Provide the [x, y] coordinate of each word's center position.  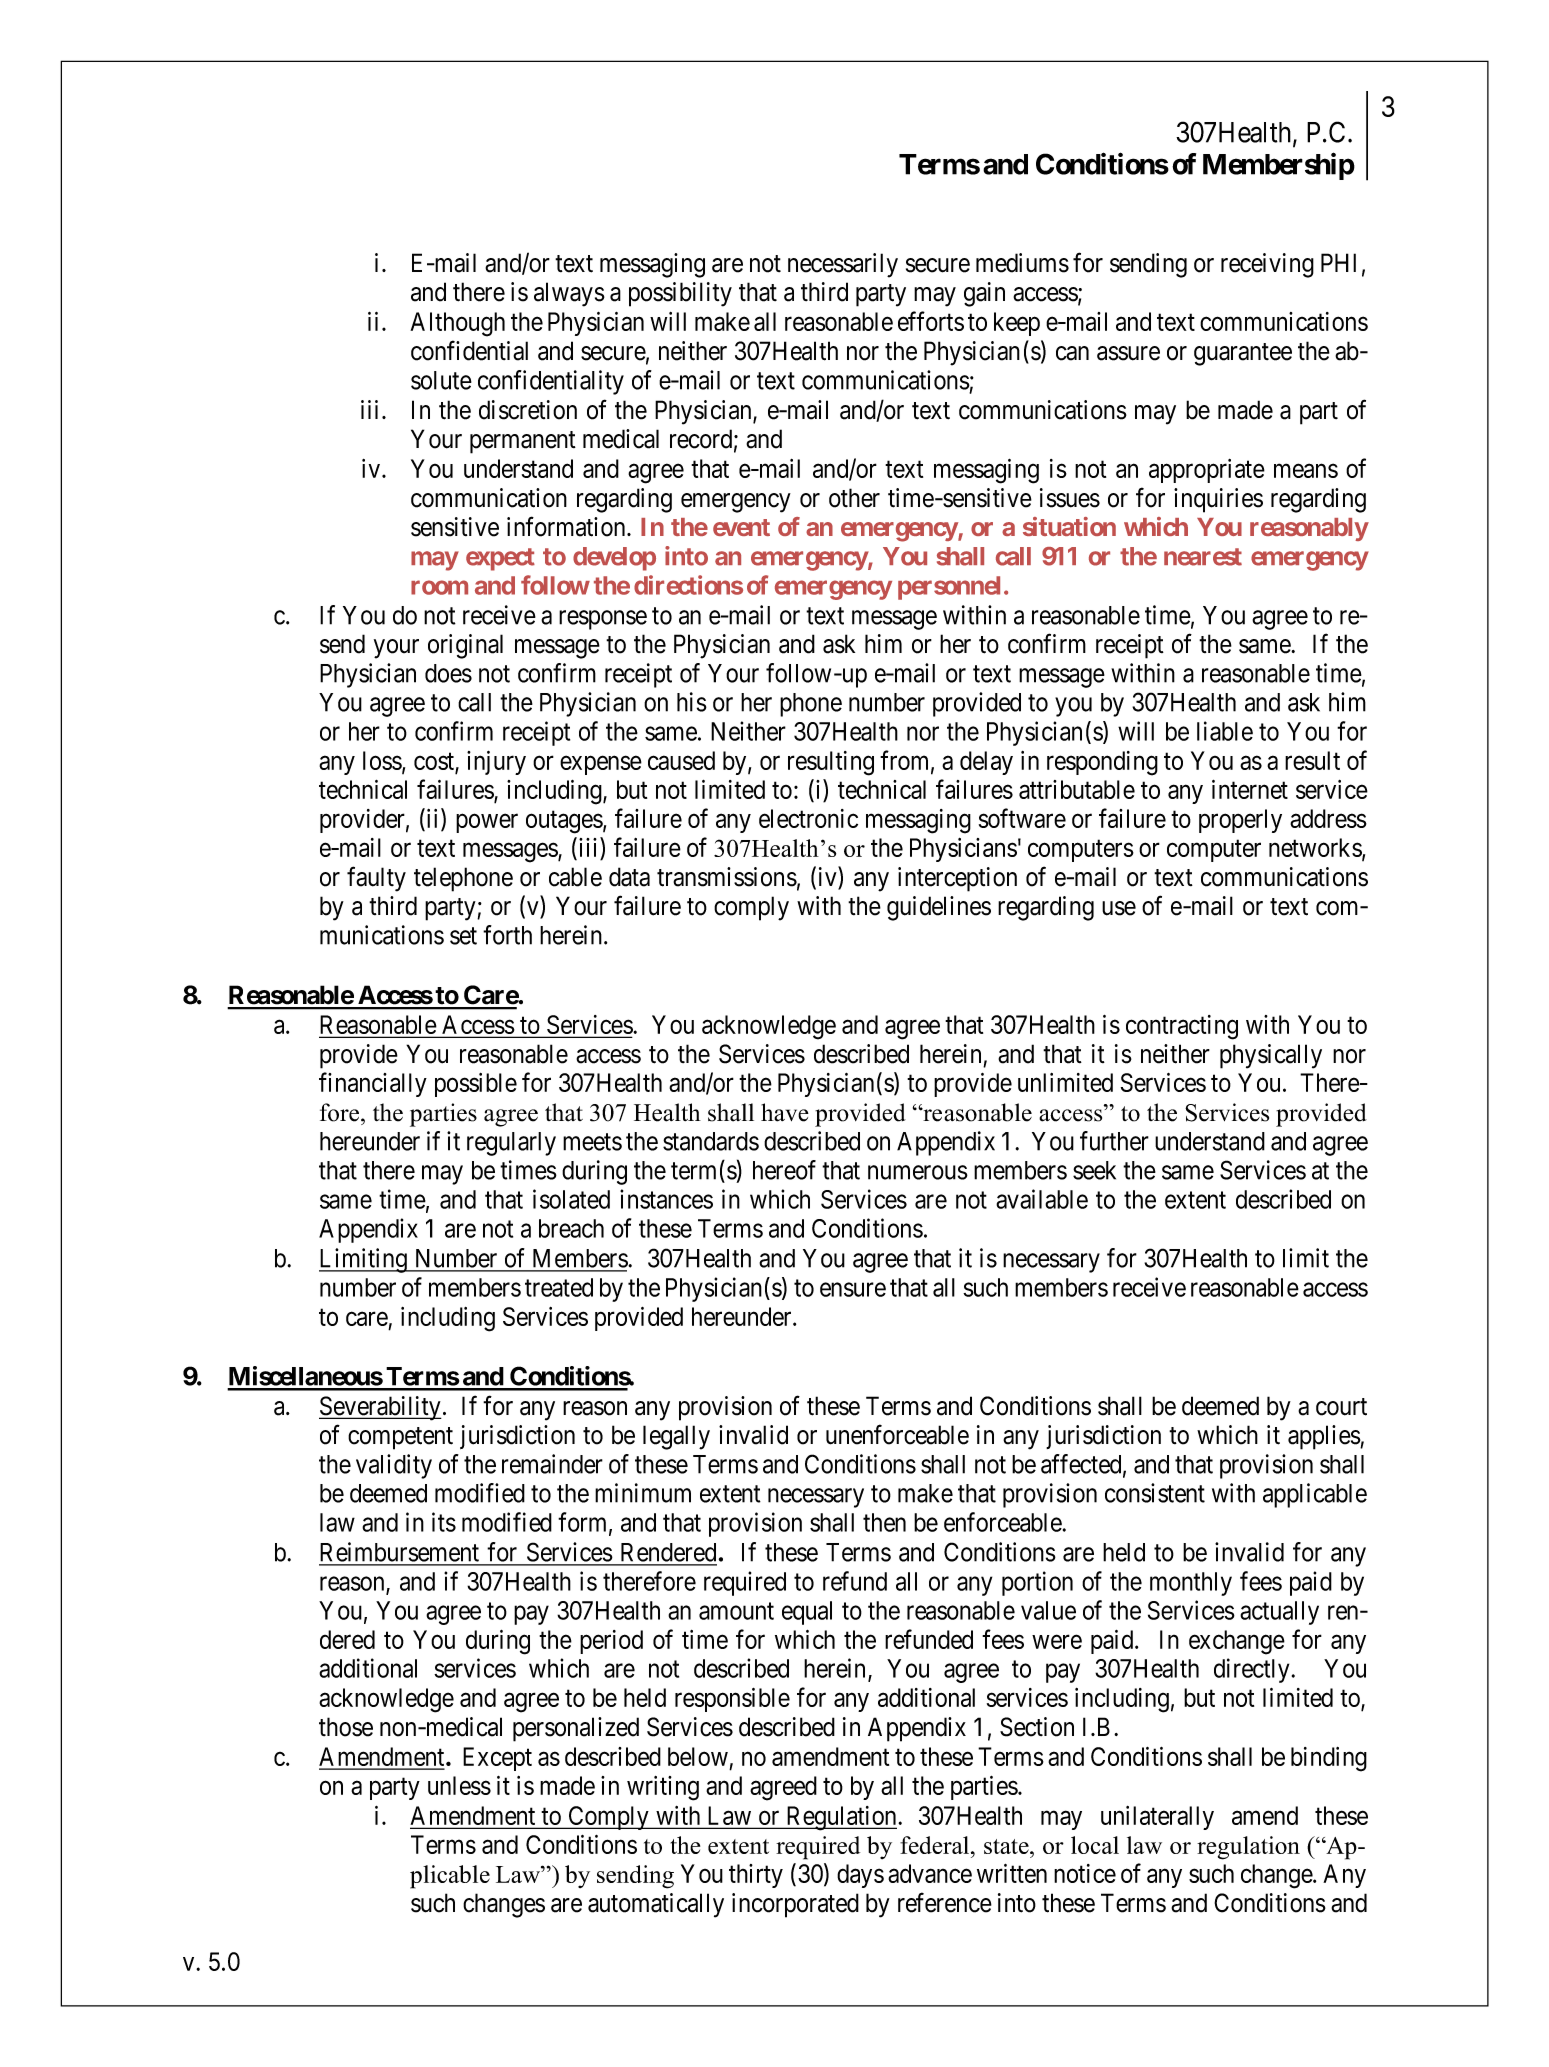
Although [457, 324]
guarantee [1243, 354]
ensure [853, 1290]
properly [1240, 821]
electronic [808, 818]
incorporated [795, 1905]
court [1341, 1407]
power [487, 823]
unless [459, 1785]
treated [559, 1287]
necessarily [843, 265]
